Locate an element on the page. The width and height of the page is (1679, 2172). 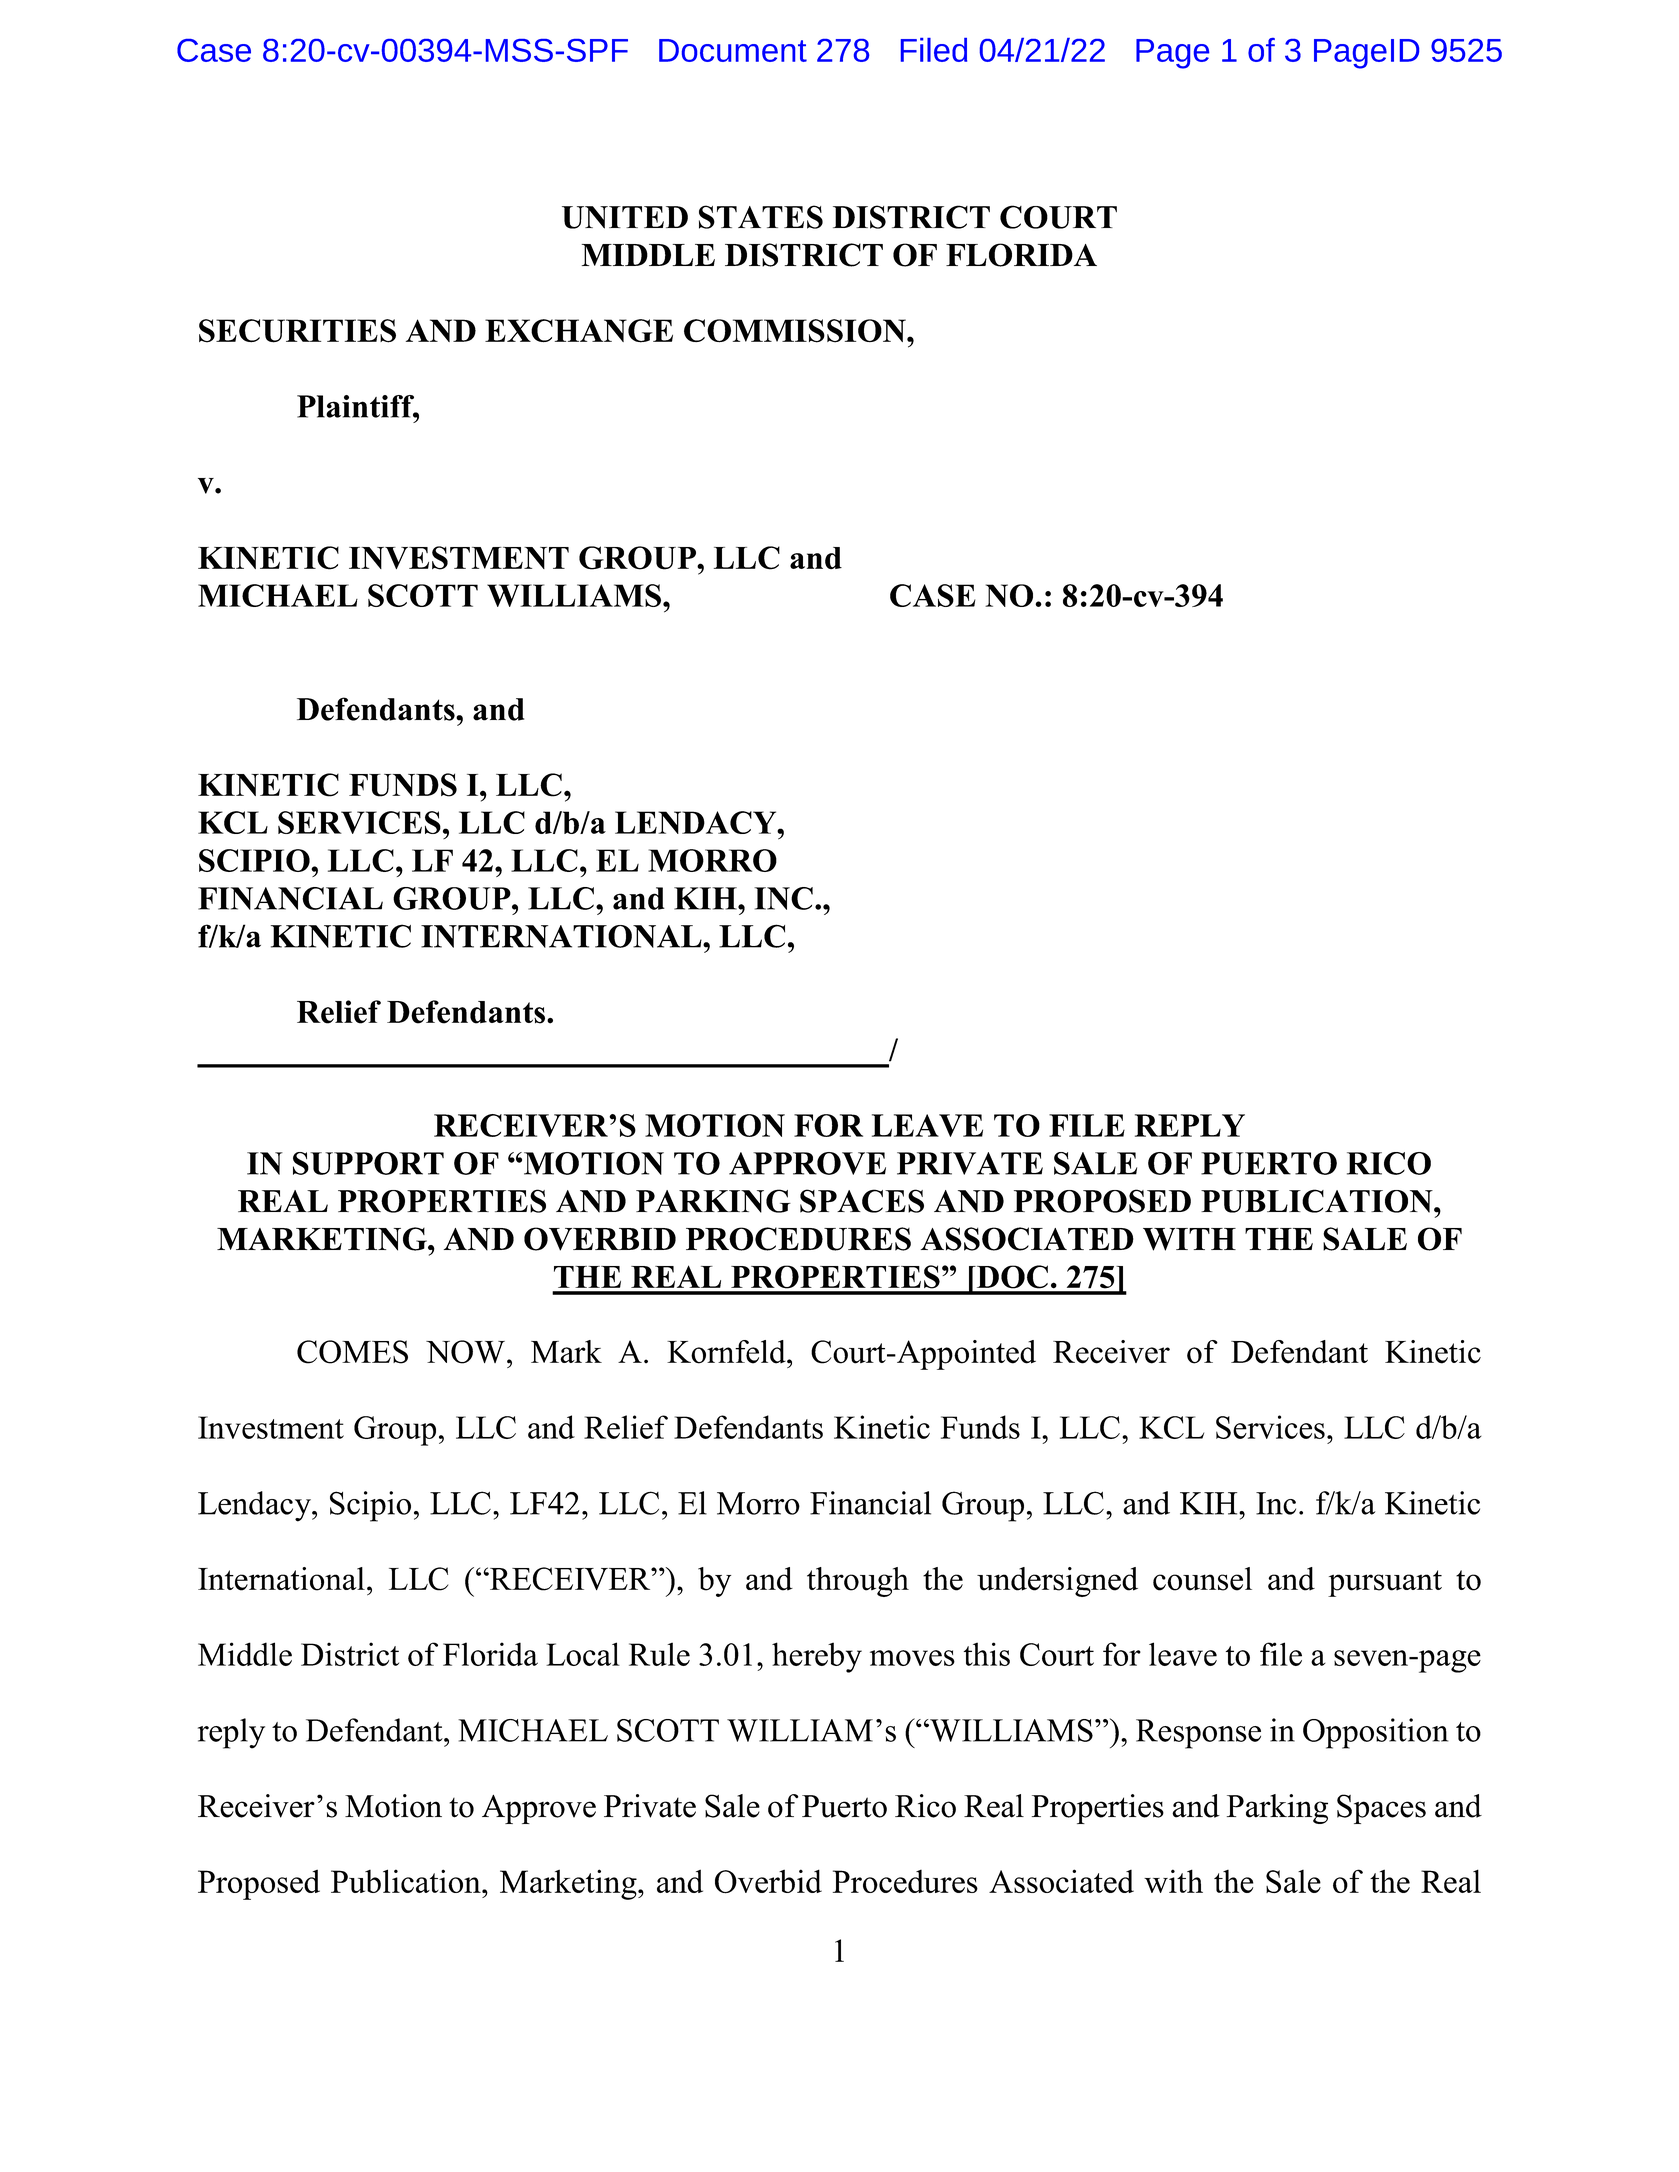
SUPPORT is located at coordinates (368, 1163).
